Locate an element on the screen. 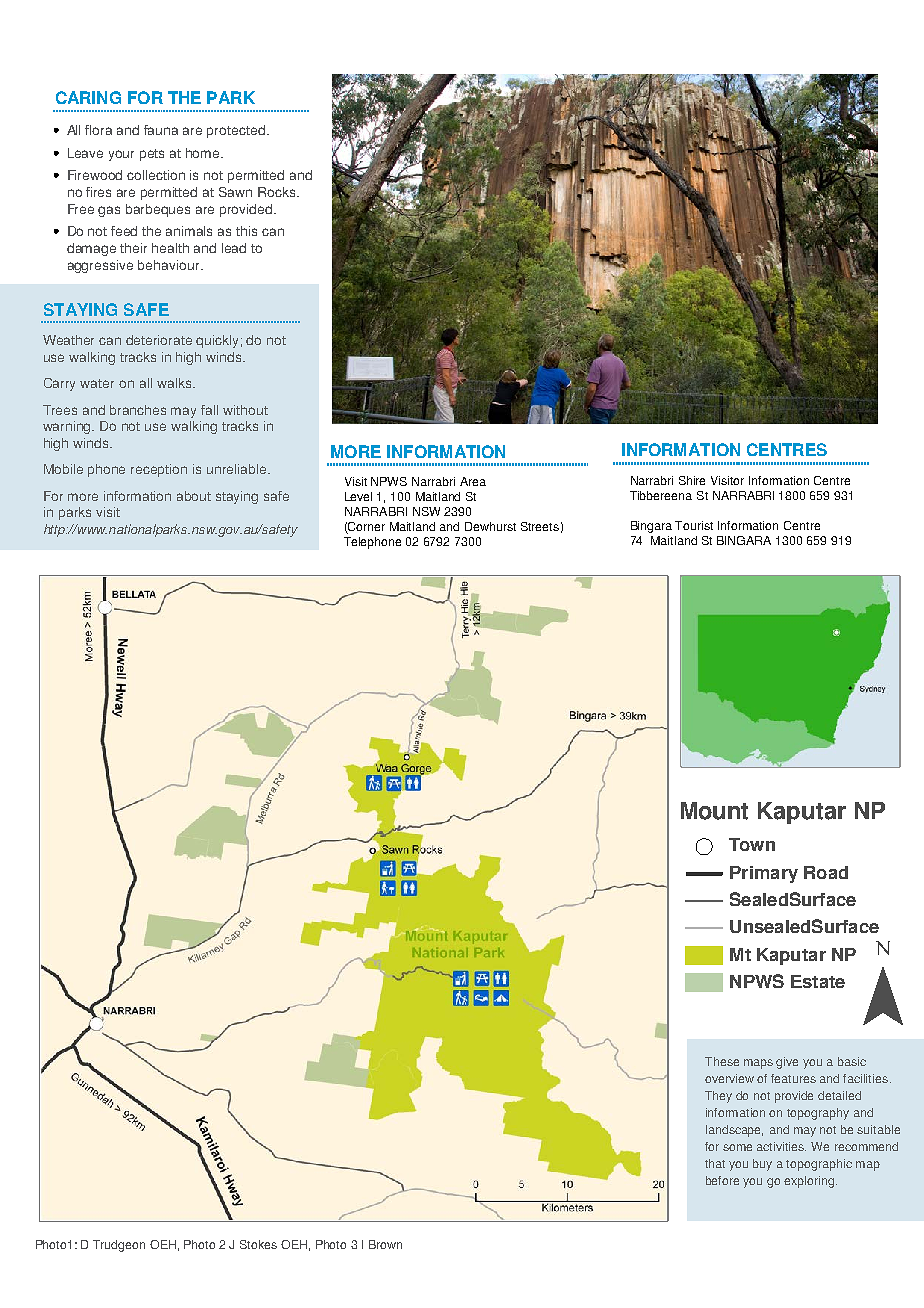  that is located at coordinates (715, 1163).
